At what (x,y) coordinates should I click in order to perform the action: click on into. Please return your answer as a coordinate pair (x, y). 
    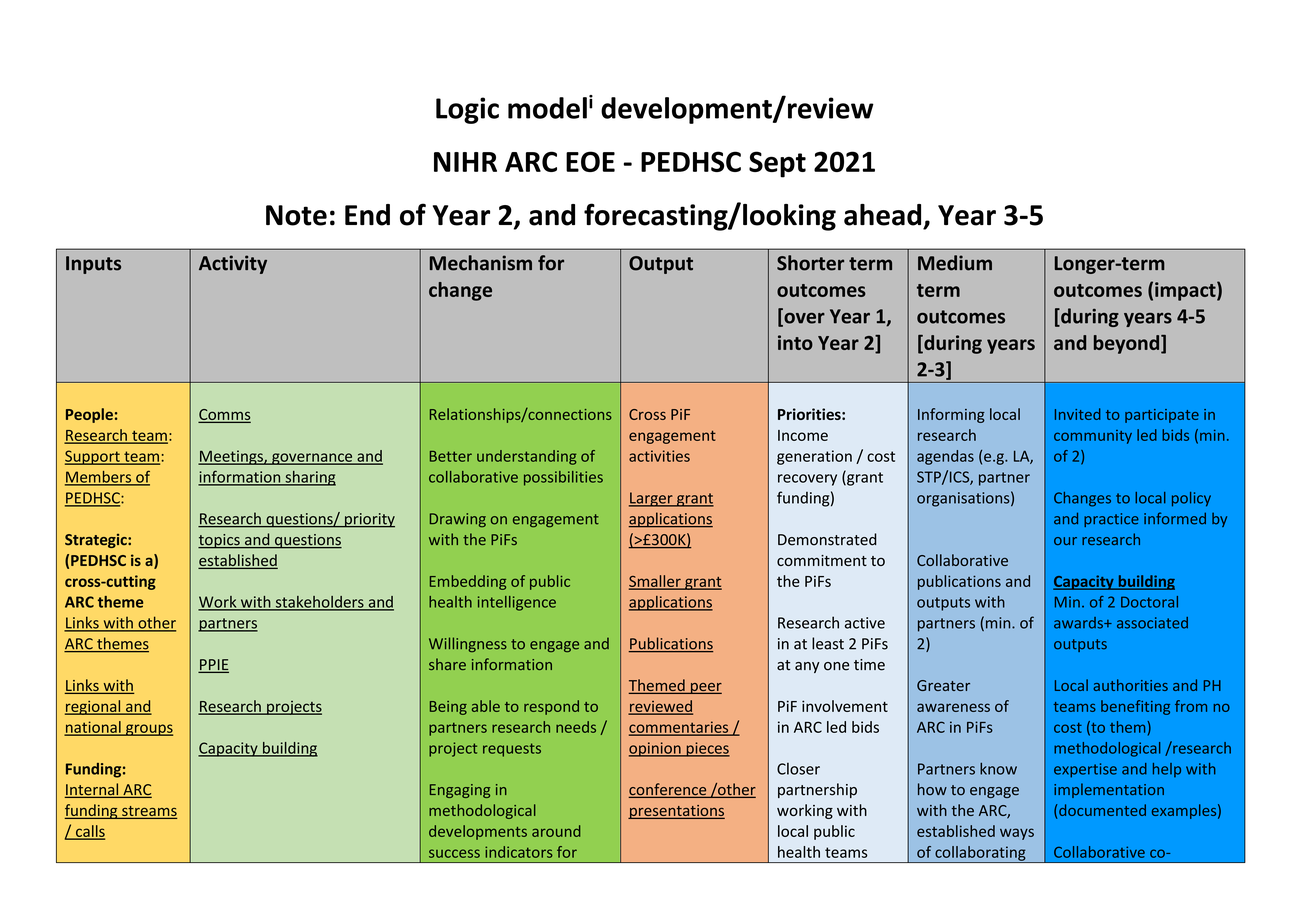
    Looking at the image, I should click on (795, 342).
